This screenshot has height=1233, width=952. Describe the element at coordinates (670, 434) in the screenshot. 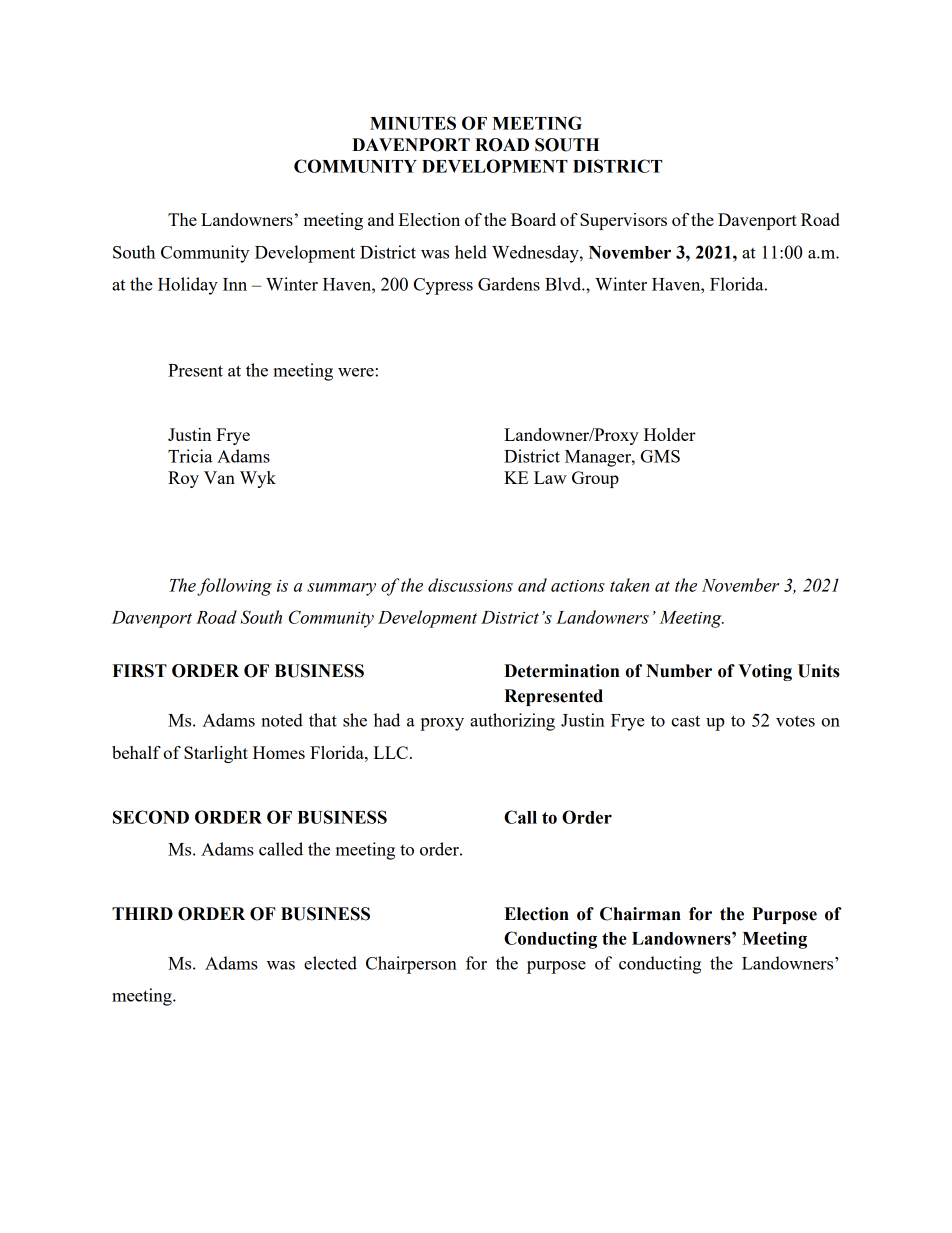

I see `Holder` at that location.
